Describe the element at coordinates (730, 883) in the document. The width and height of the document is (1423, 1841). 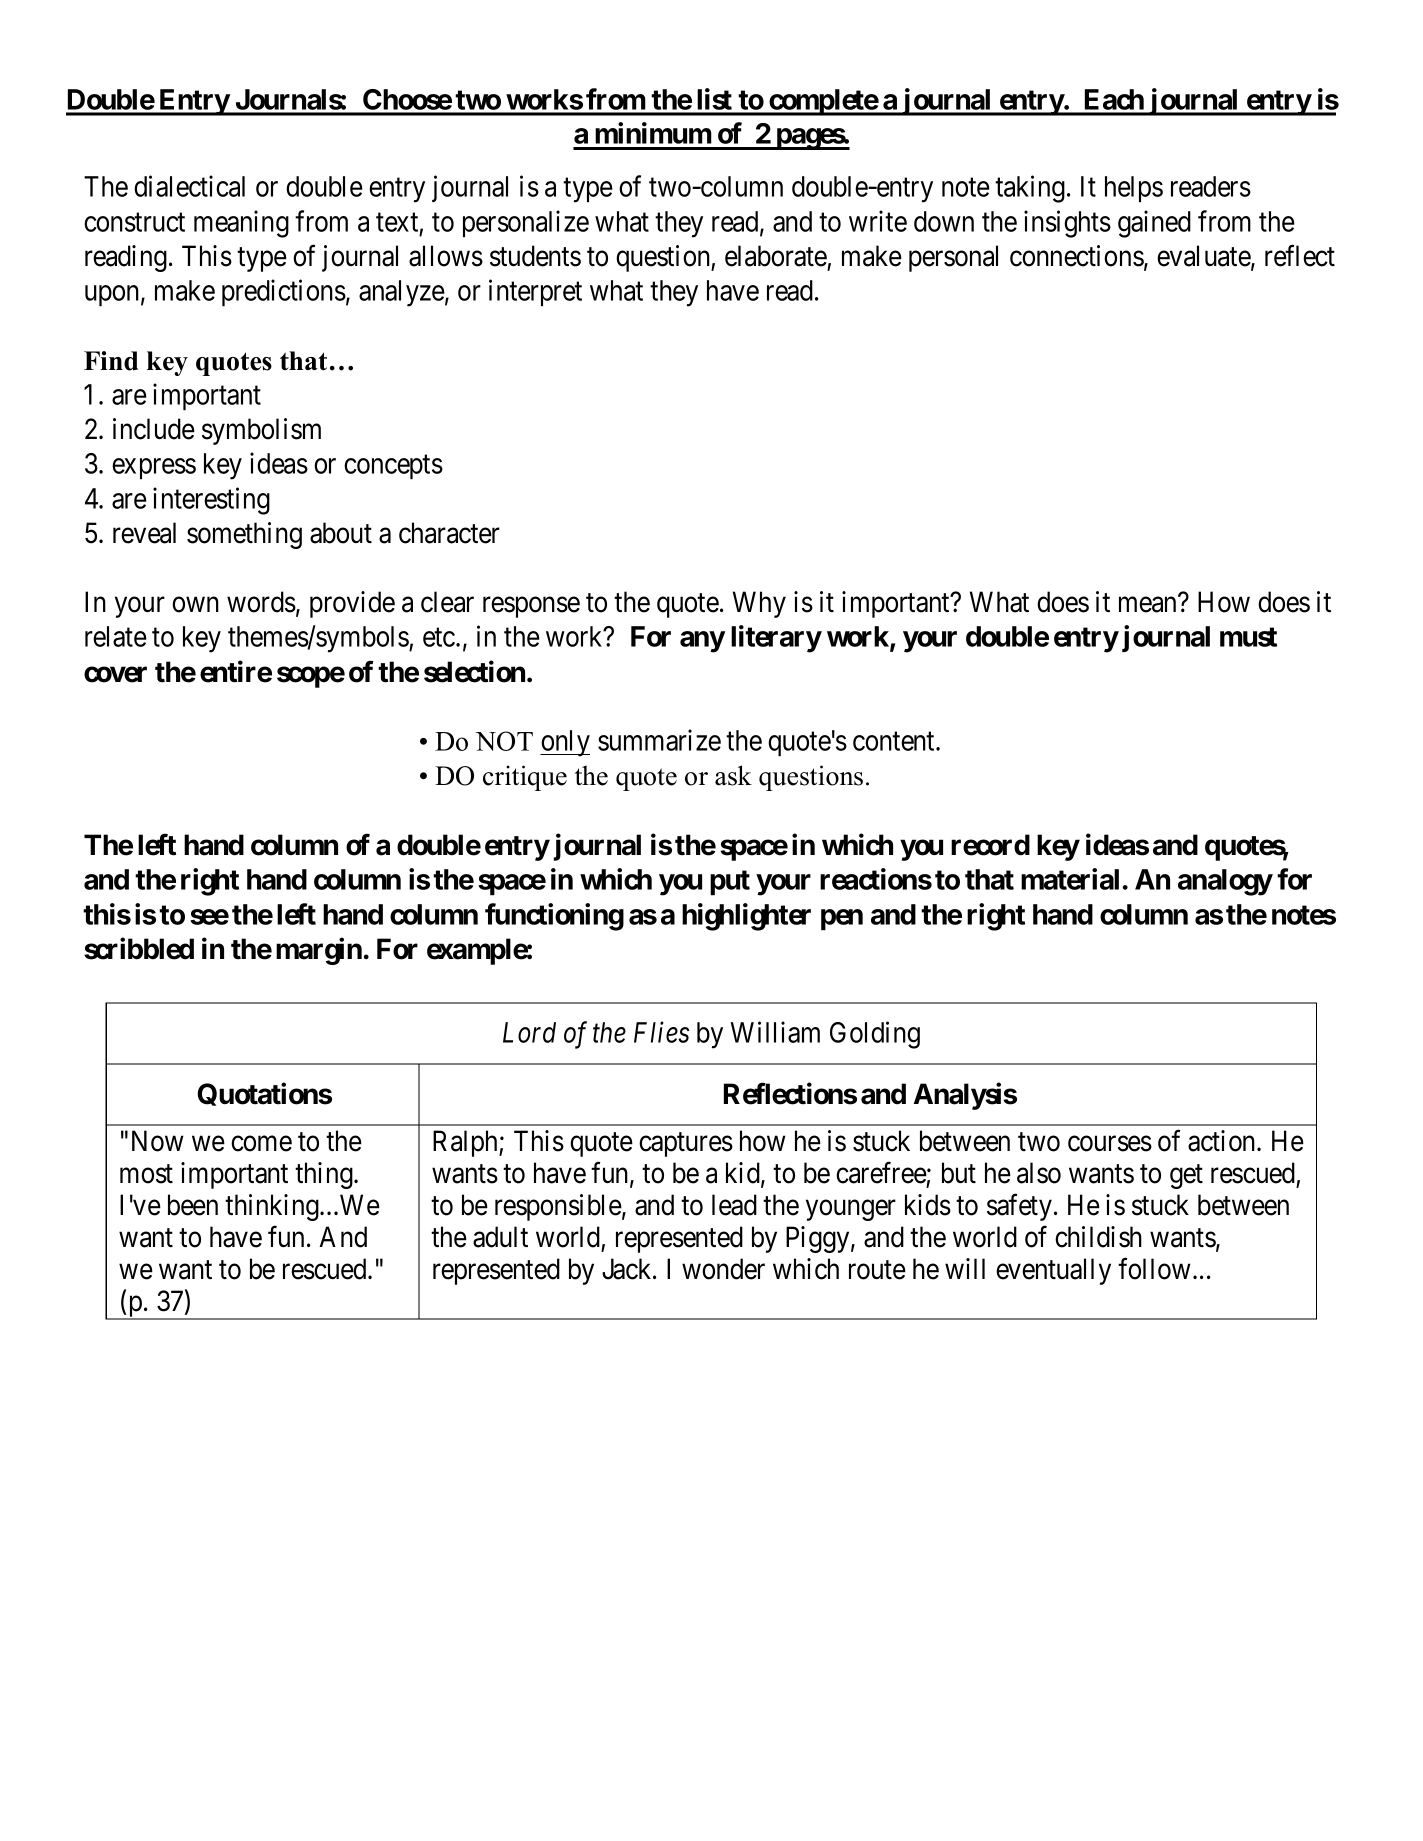
I see `put` at that location.
